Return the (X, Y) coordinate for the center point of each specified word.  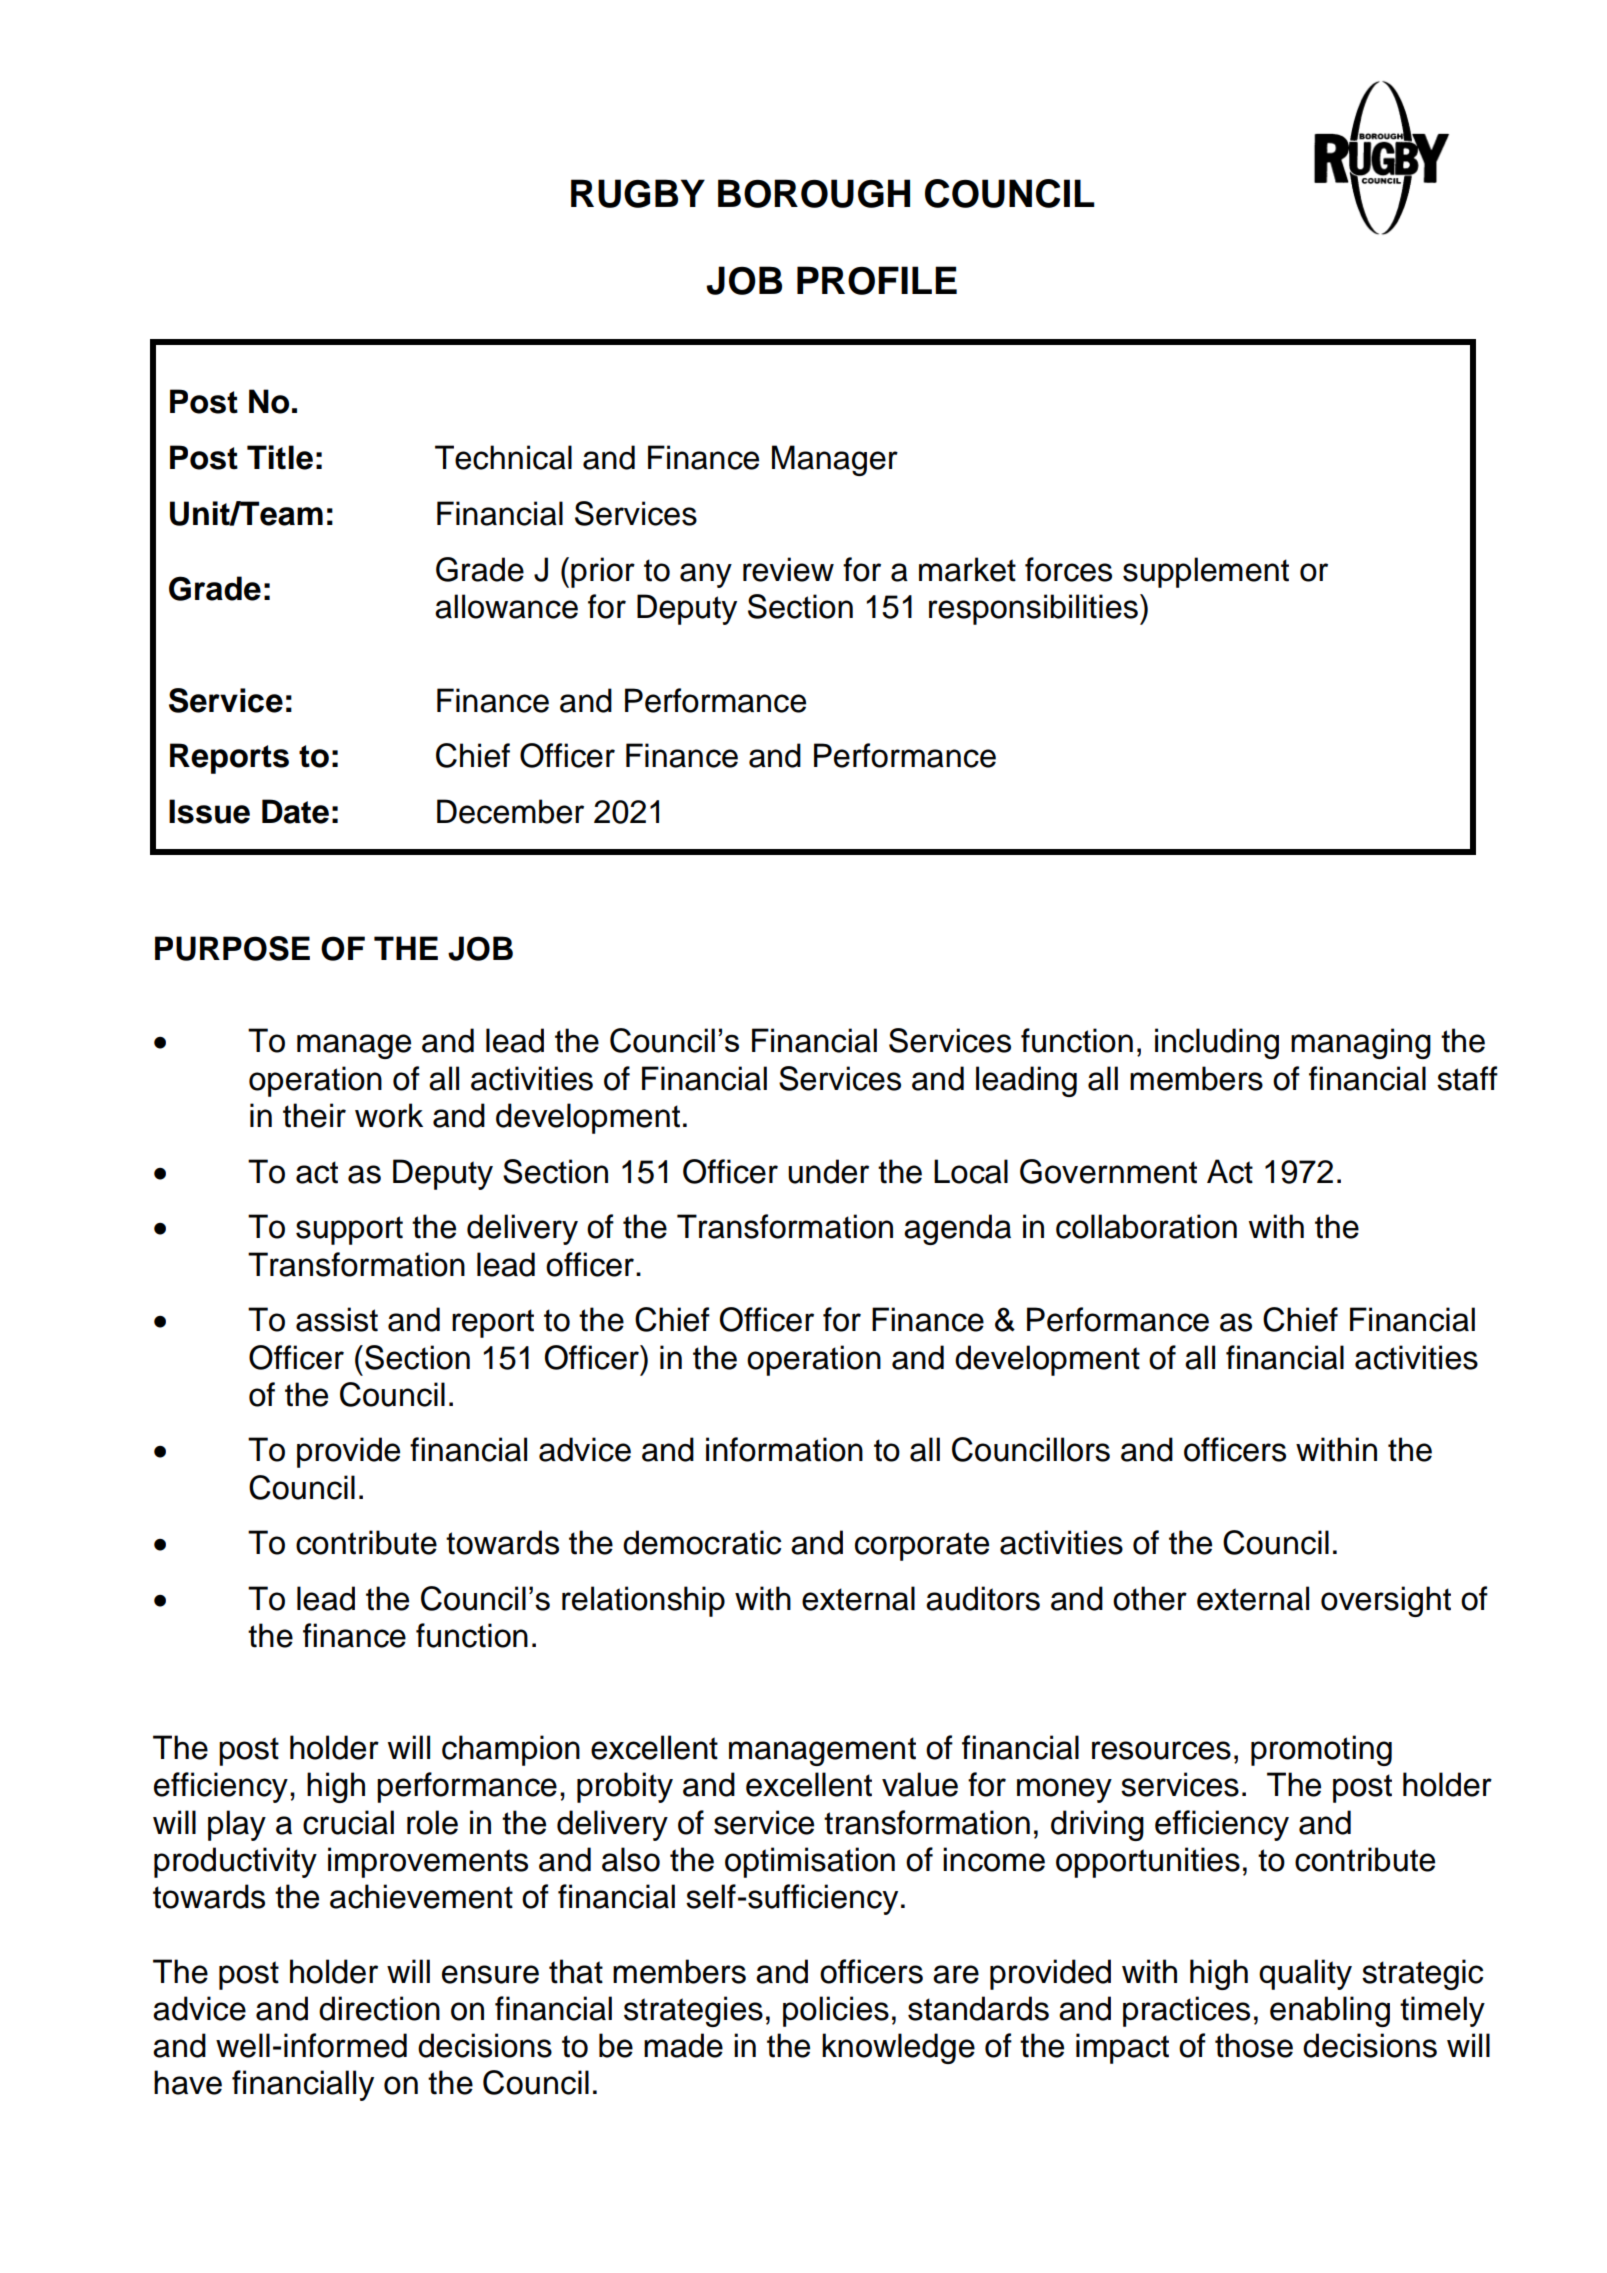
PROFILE (877, 280)
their (314, 1115)
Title (280, 457)
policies (836, 2011)
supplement (1206, 572)
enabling (1330, 2011)
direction (379, 2008)
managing (1361, 1043)
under (828, 1171)
